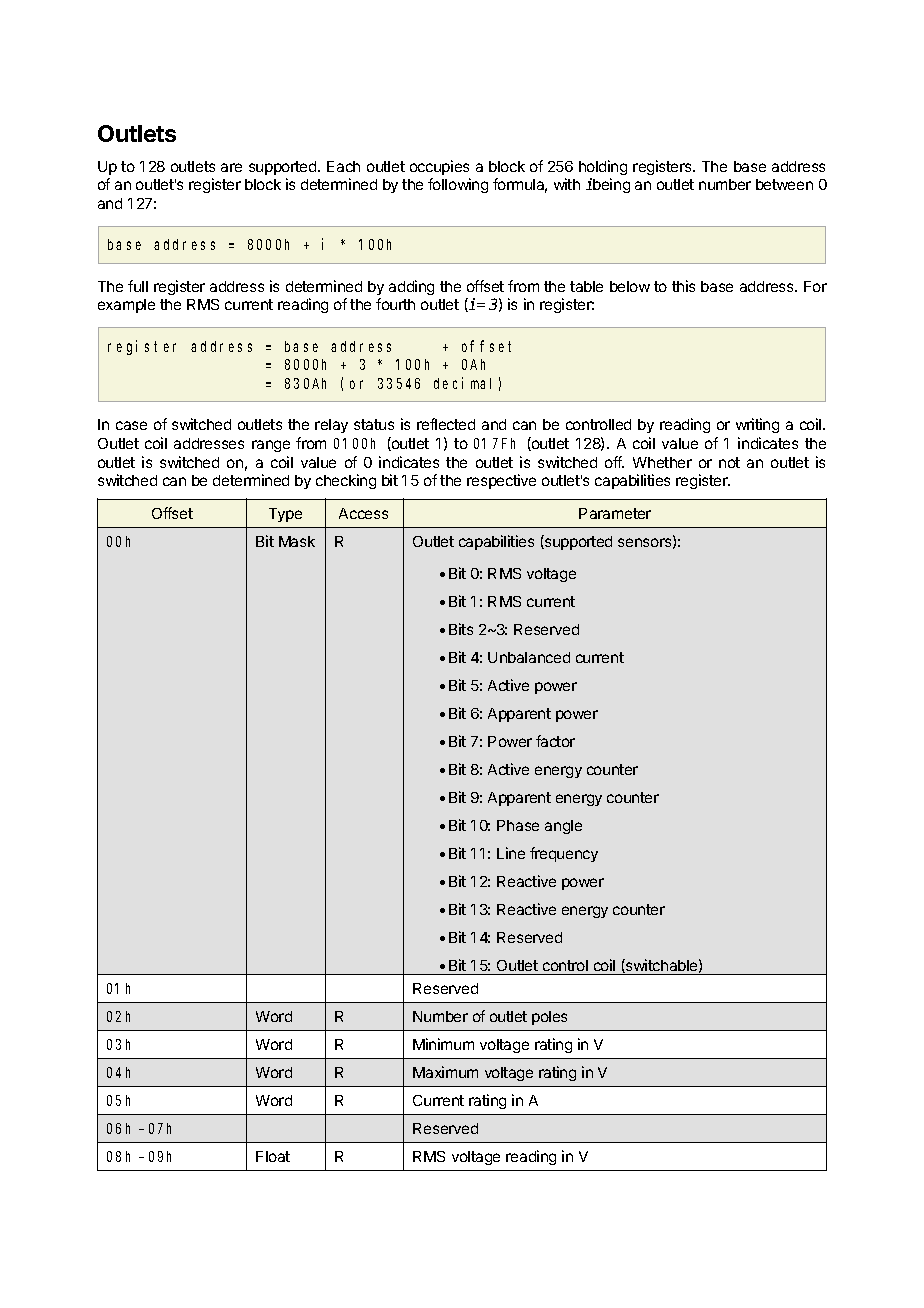 The width and height of the image is (924, 1308). I want to click on Minimum, so click(443, 1044).
